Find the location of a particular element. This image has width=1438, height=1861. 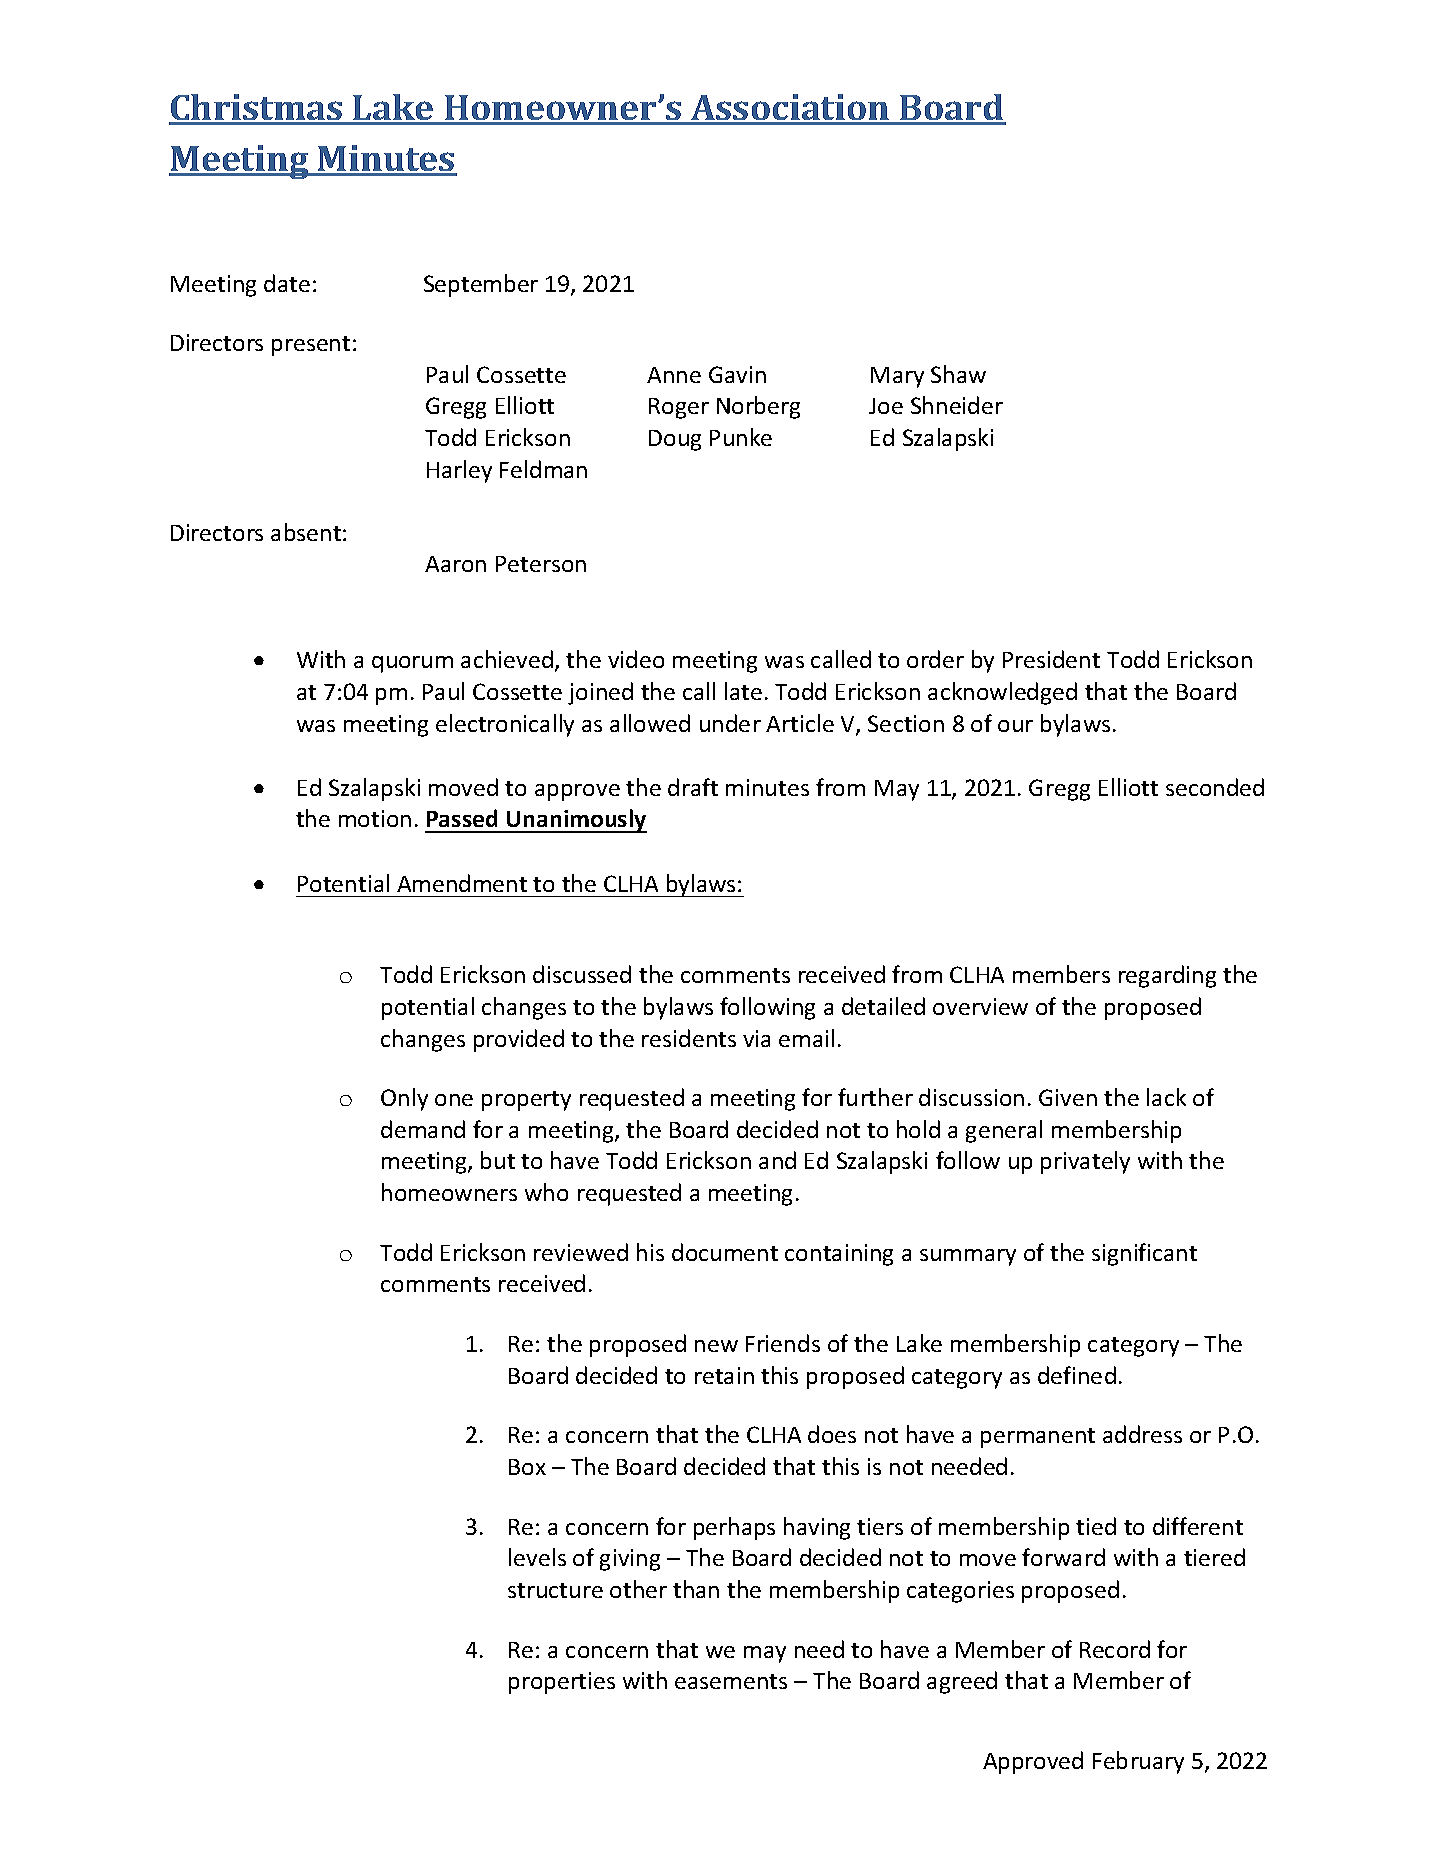

late is located at coordinates (743, 691).
